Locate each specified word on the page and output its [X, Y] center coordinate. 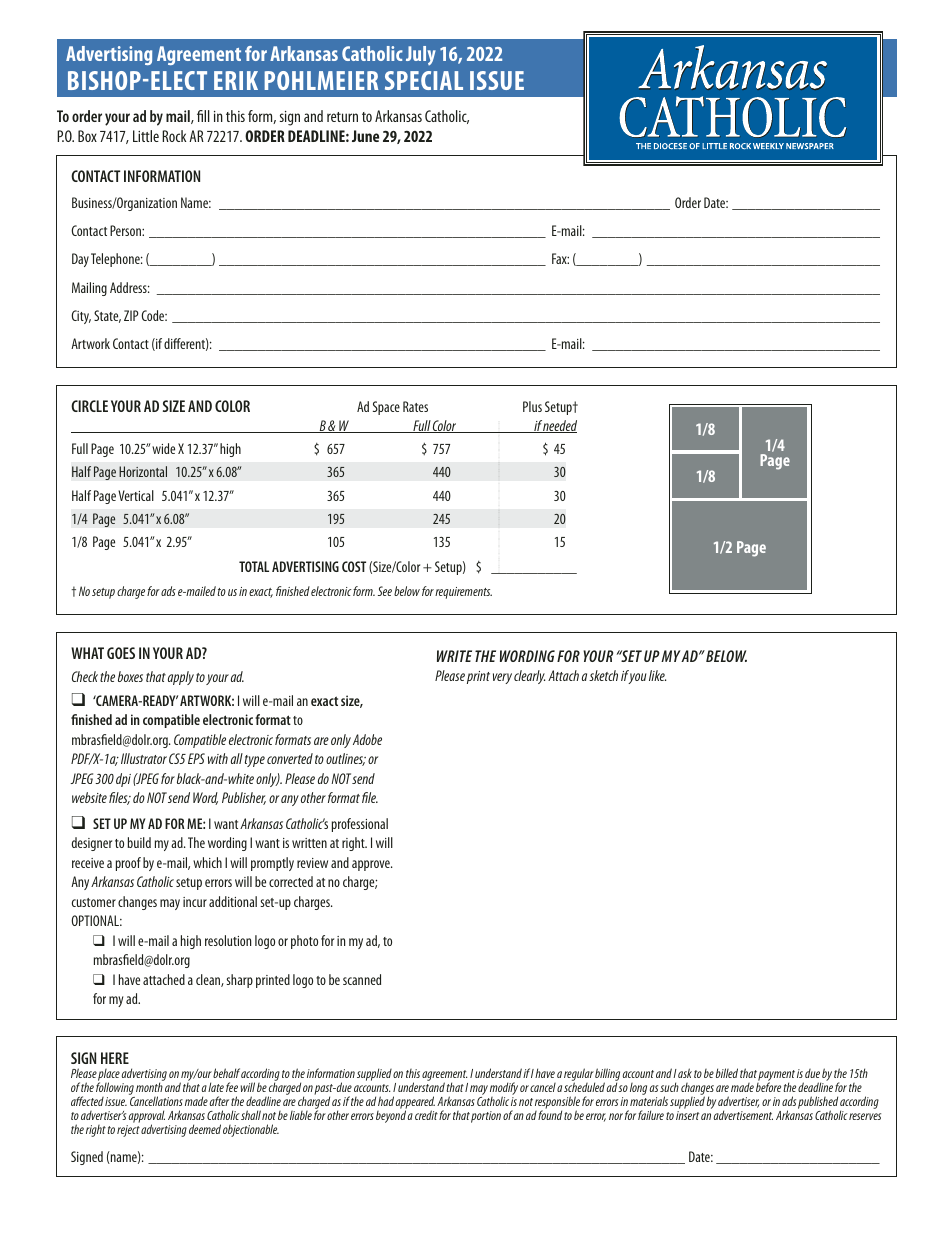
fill [203, 116]
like [657, 675]
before [768, 1086]
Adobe [367, 739]
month [150, 1086]
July [421, 55]
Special [424, 80]
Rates [415, 406]
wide [163, 448]
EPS [196, 758]
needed [559, 426]
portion [486, 1117]
